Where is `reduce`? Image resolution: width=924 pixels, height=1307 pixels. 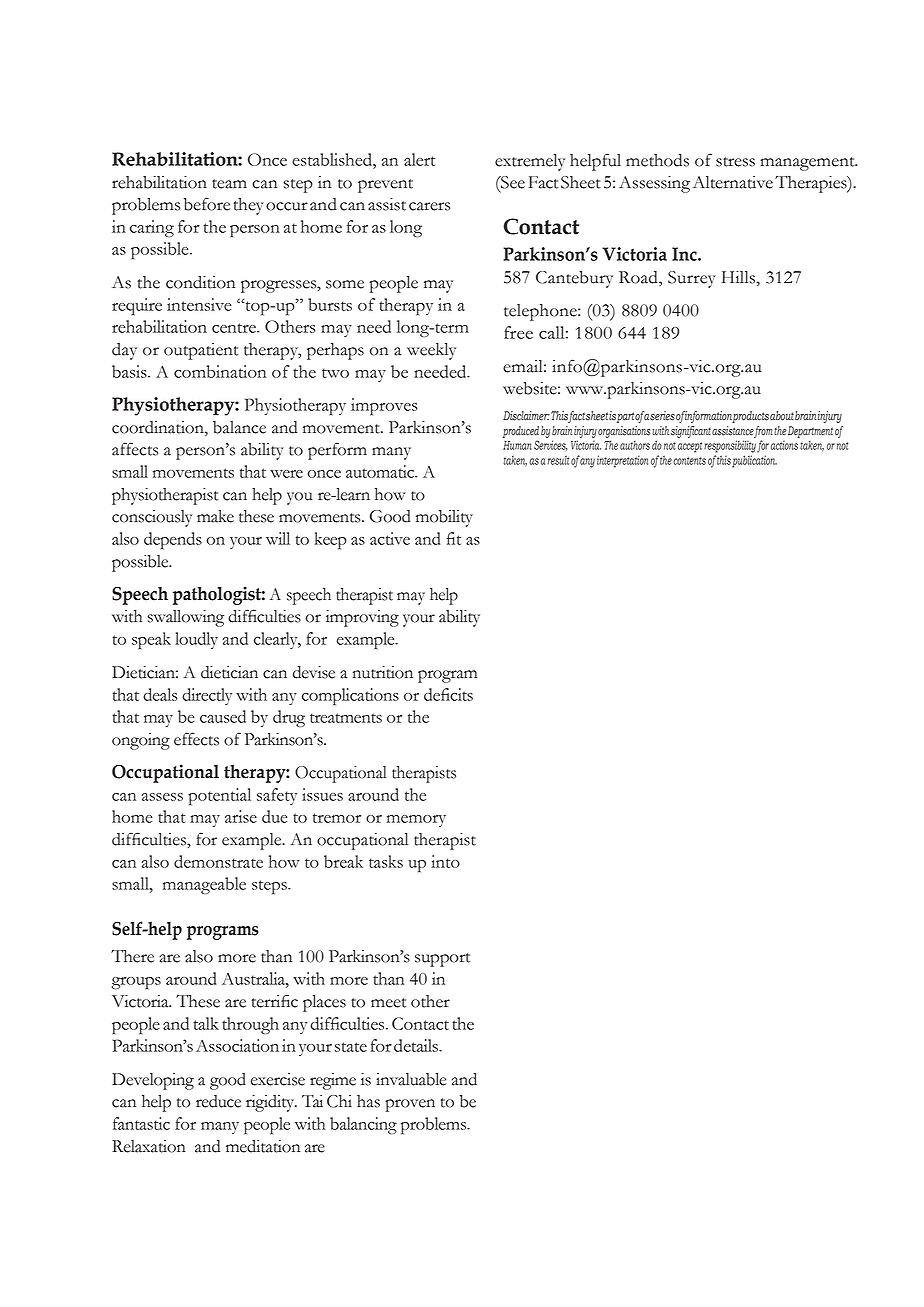 reduce is located at coordinates (218, 1101).
